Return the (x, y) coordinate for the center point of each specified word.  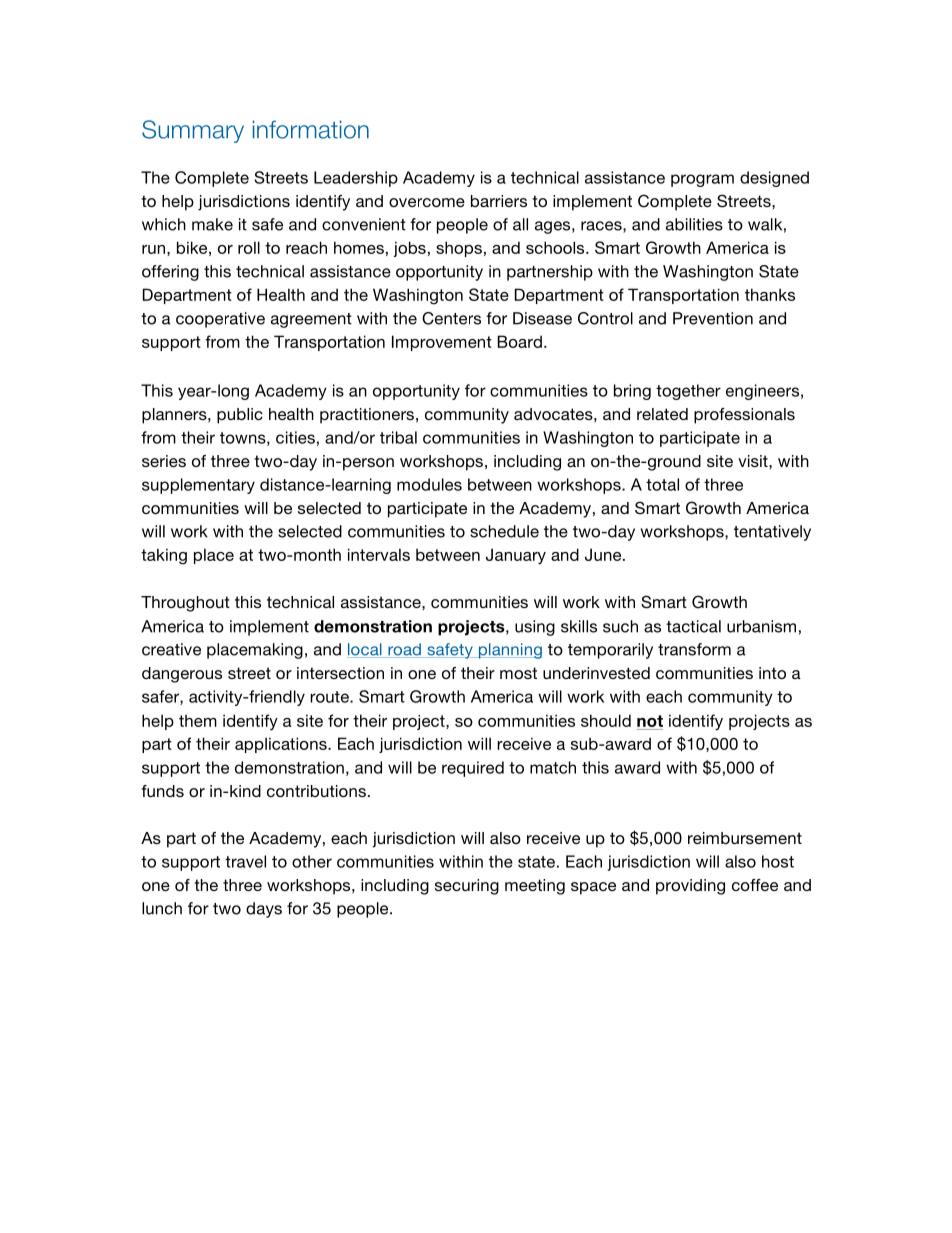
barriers (499, 201)
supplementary (198, 486)
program (702, 180)
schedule (504, 531)
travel (245, 861)
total (662, 484)
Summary (193, 131)
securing (467, 887)
